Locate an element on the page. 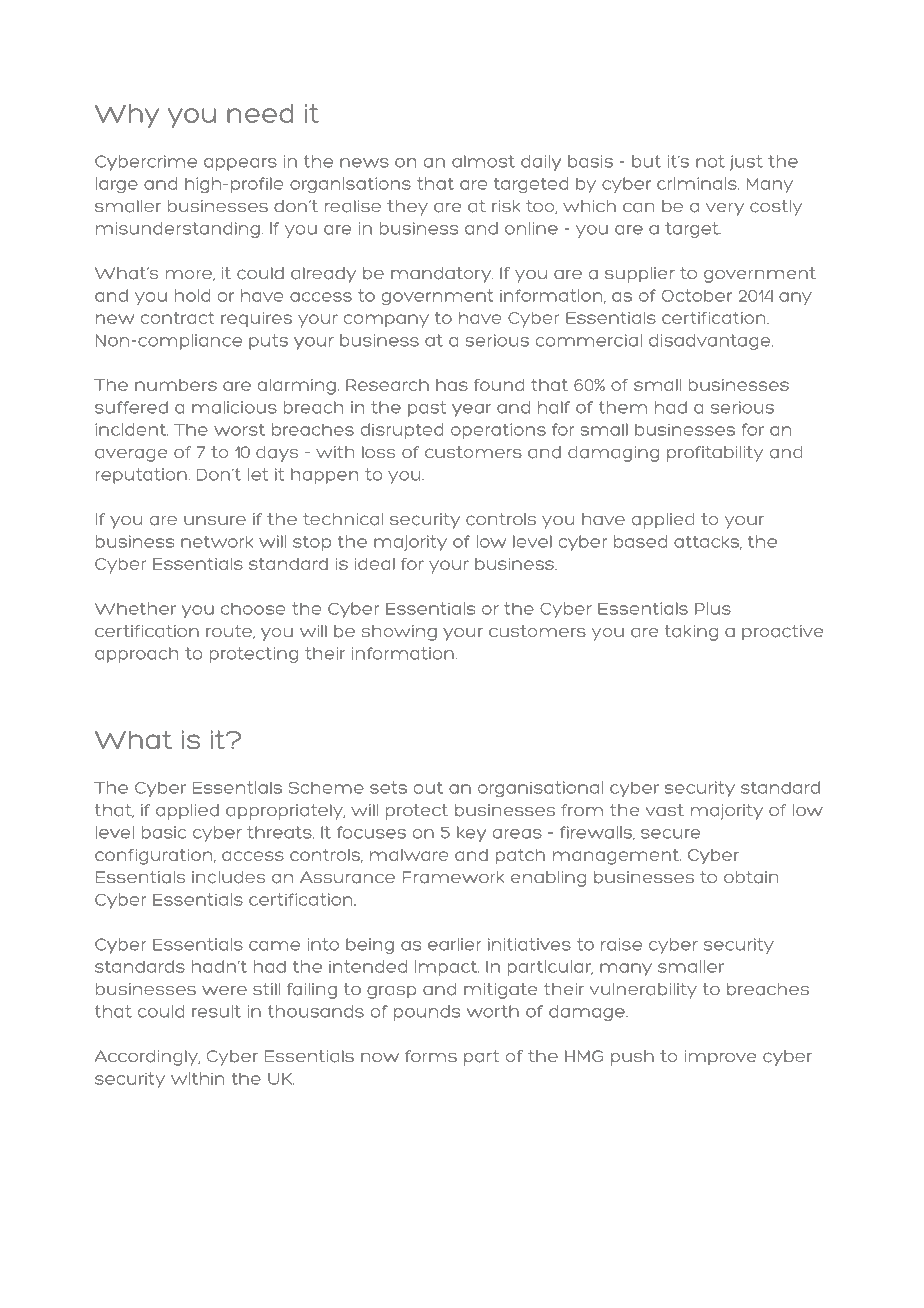 This document has height=1308, width=924. appears is located at coordinates (240, 164).
